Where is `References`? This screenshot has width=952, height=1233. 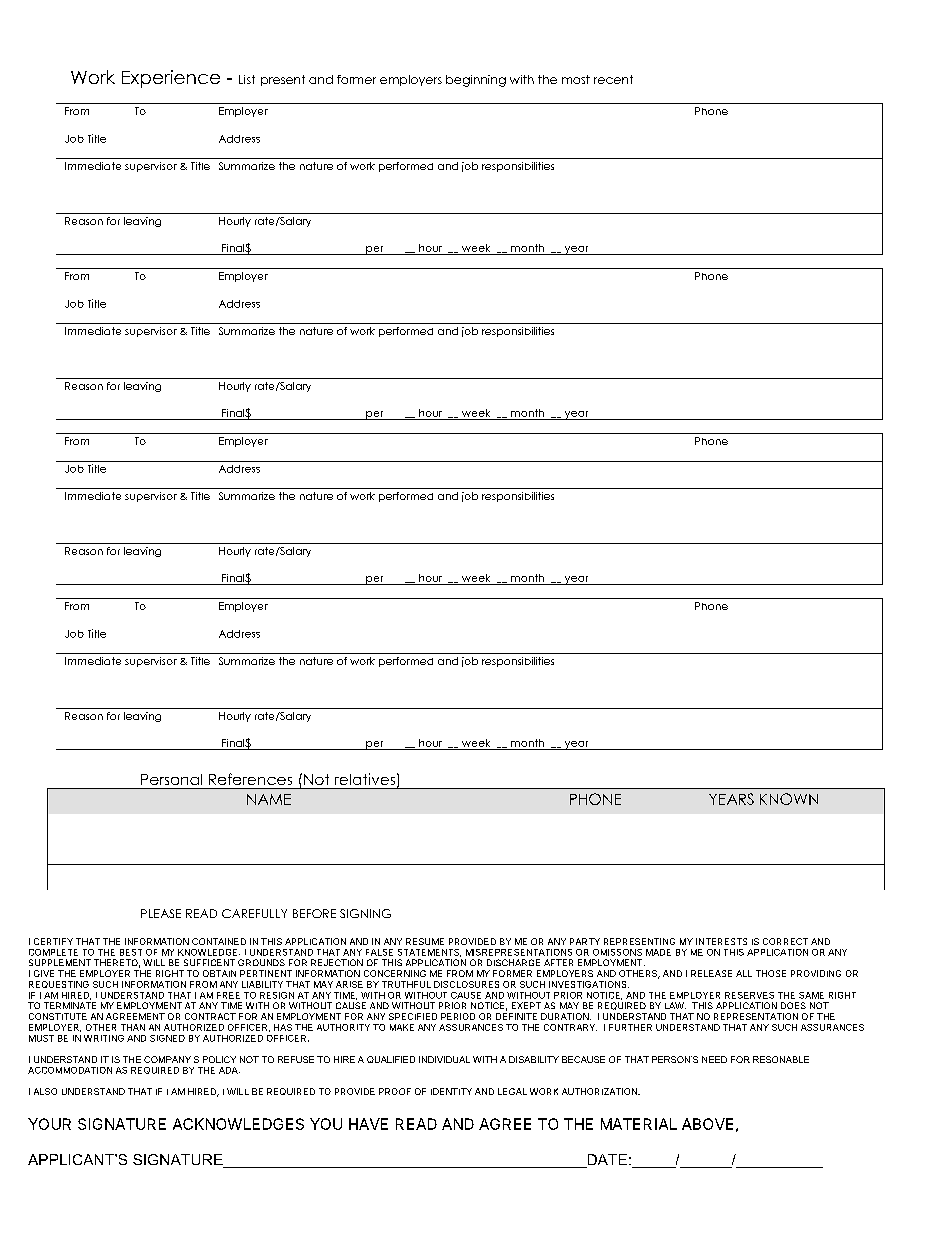
References is located at coordinates (250, 779).
